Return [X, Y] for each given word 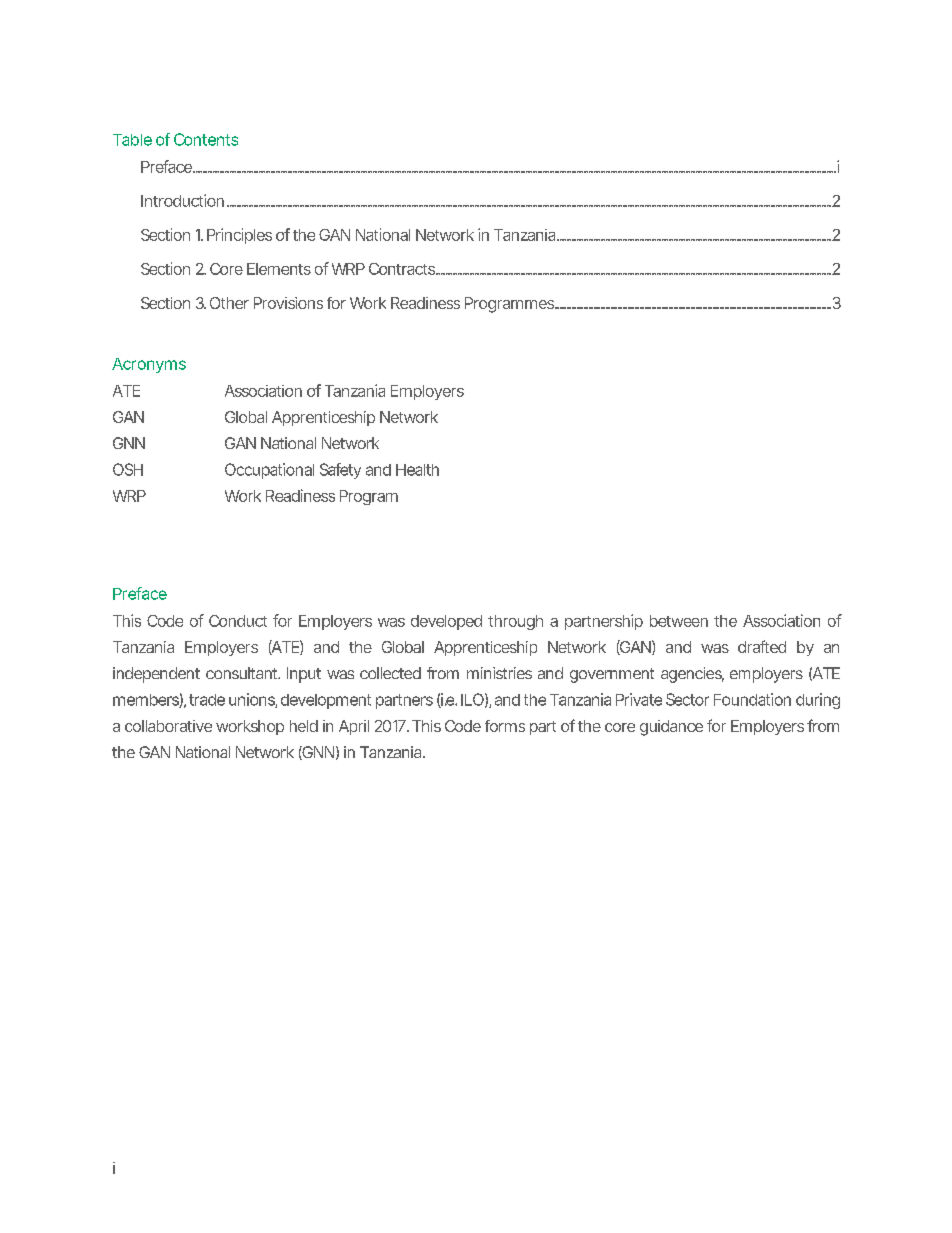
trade [207, 700]
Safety [340, 471]
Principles [239, 236]
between [679, 621]
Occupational [269, 471]
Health [417, 470]
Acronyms [149, 365]
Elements [279, 269]
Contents [206, 139]
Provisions [288, 303]
